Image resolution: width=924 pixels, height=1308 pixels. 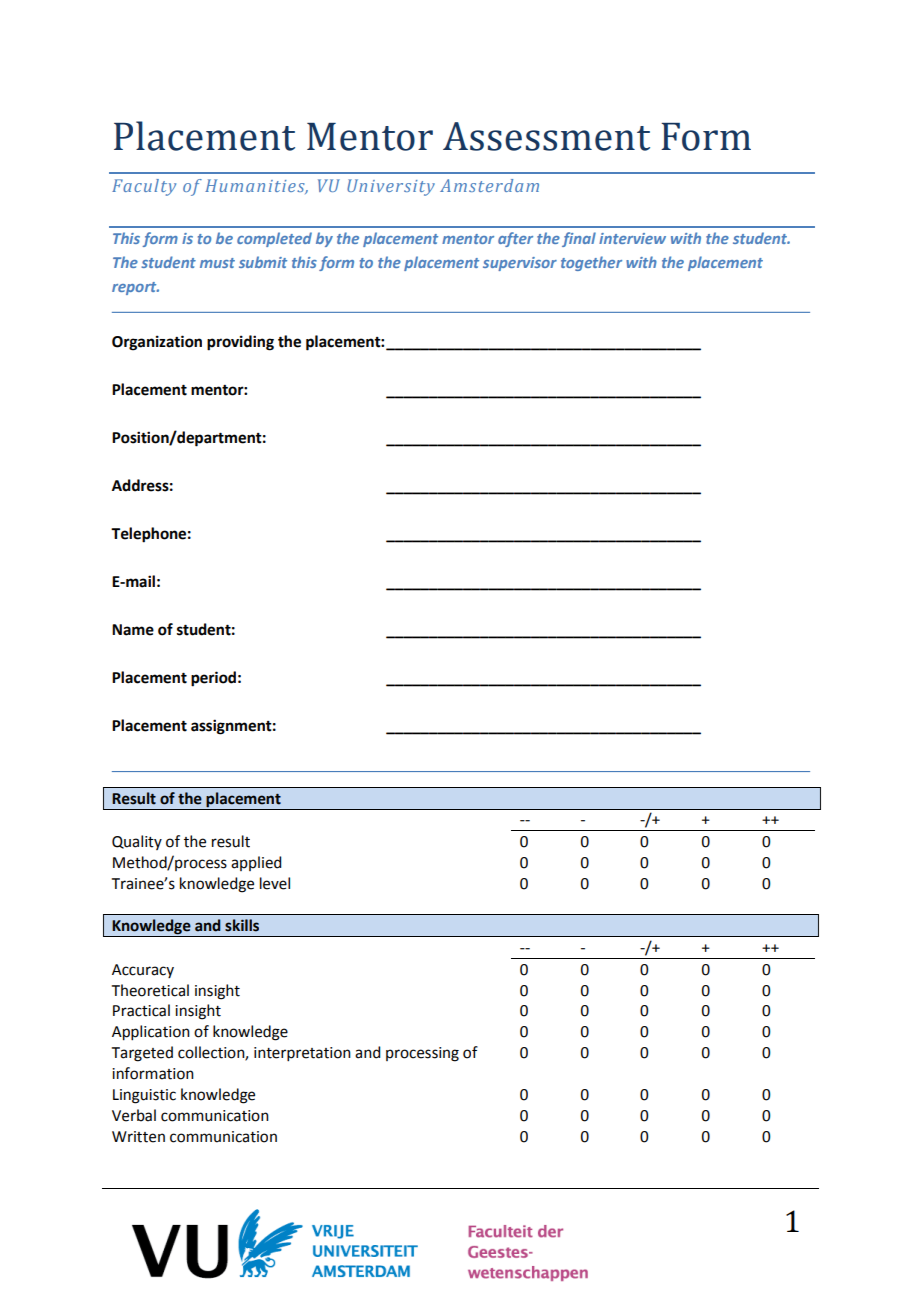 What do you see at coordinates (157, 343) in the page?
I see `Organization` at bounding box center [157, 343].
